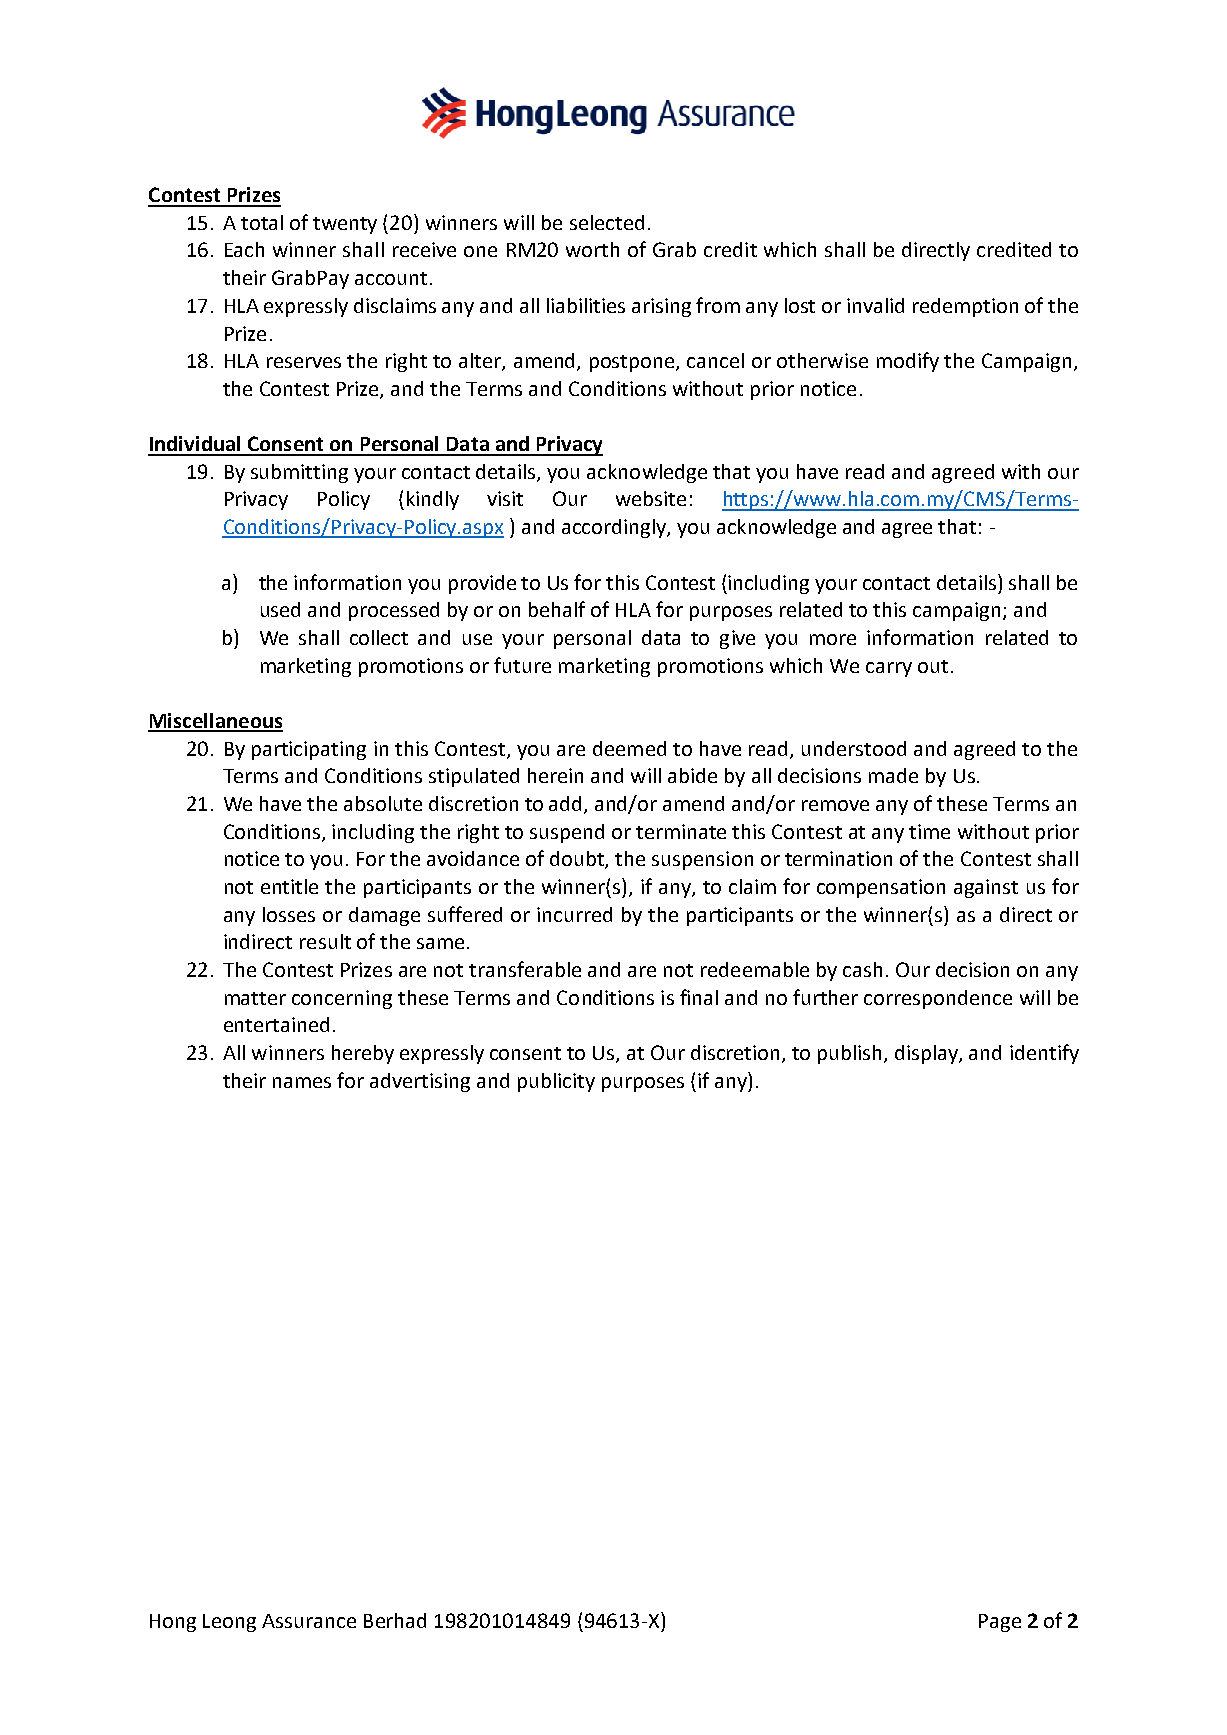 This screenshot has width=1227, height=1735. I want to click on losses, so click(289, 914).
